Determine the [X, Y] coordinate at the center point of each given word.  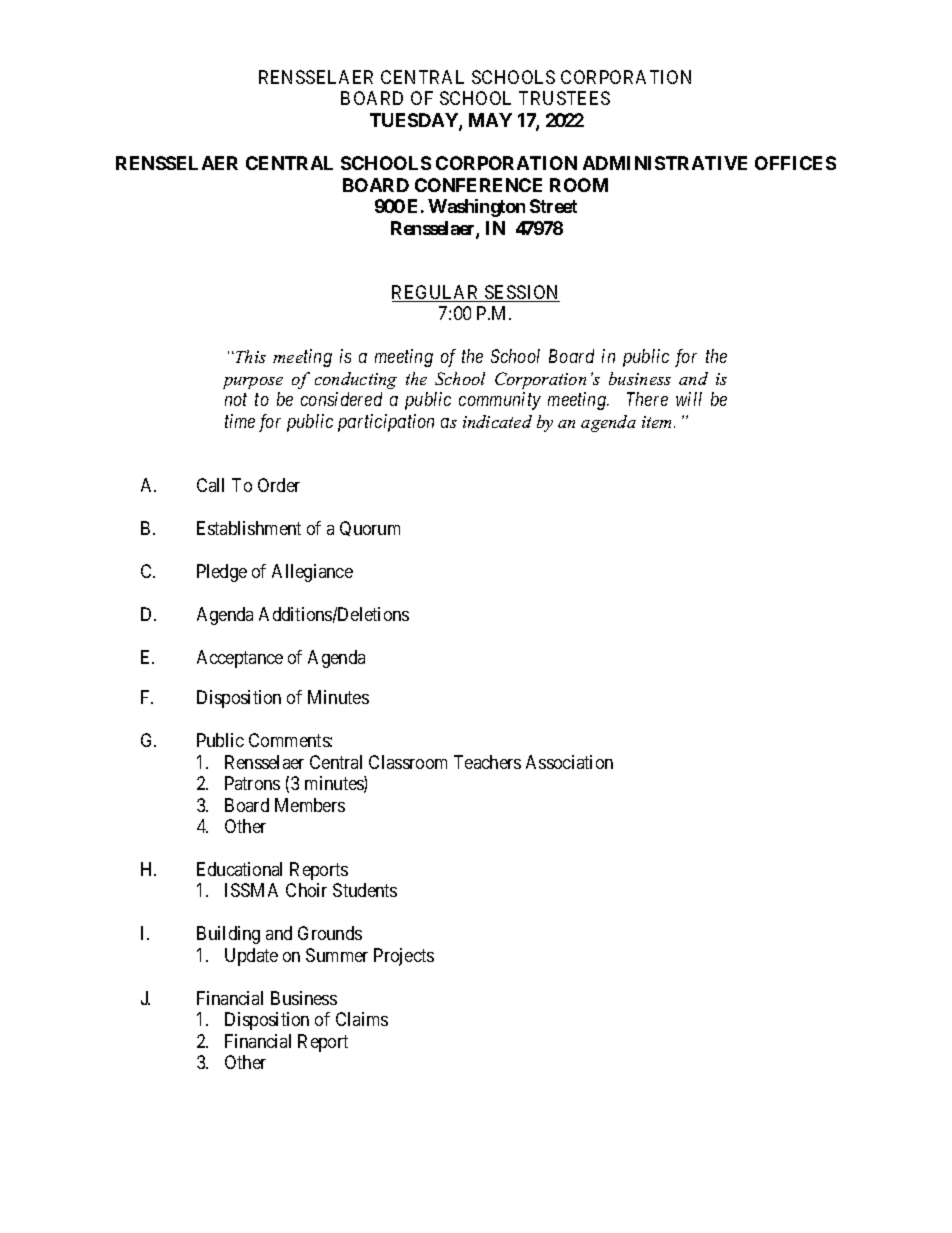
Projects [404, 957]
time [240, 421]
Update [251, 957]
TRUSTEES [564, 98]
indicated [497, 421]
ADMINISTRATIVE [665, 163]
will [689, 399]
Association [569, 762]
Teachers [487, 762]
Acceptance [240, 659]
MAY [490, 120]
